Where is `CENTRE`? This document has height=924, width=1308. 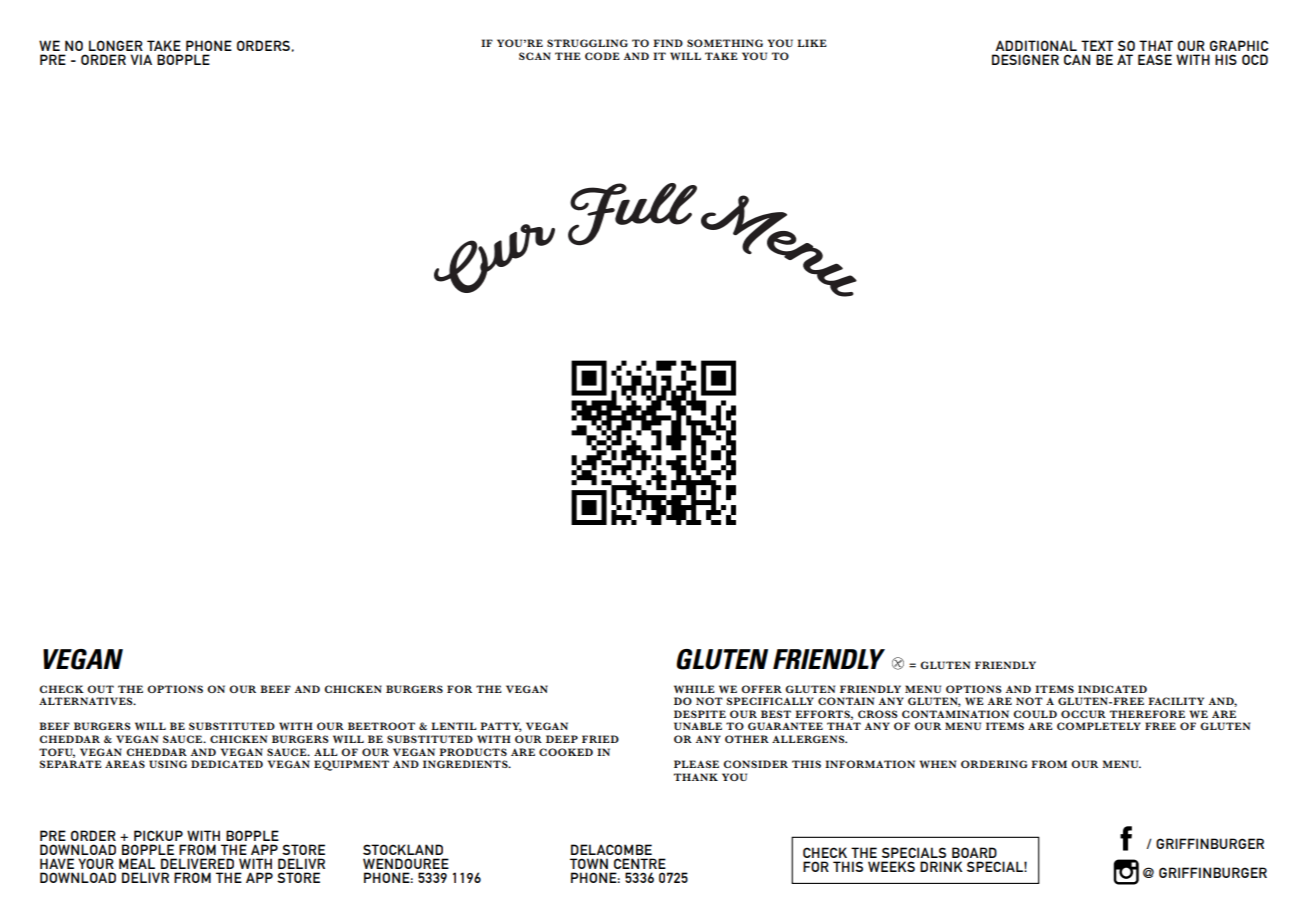
CENTRE is located at coordinates (640, 863).
